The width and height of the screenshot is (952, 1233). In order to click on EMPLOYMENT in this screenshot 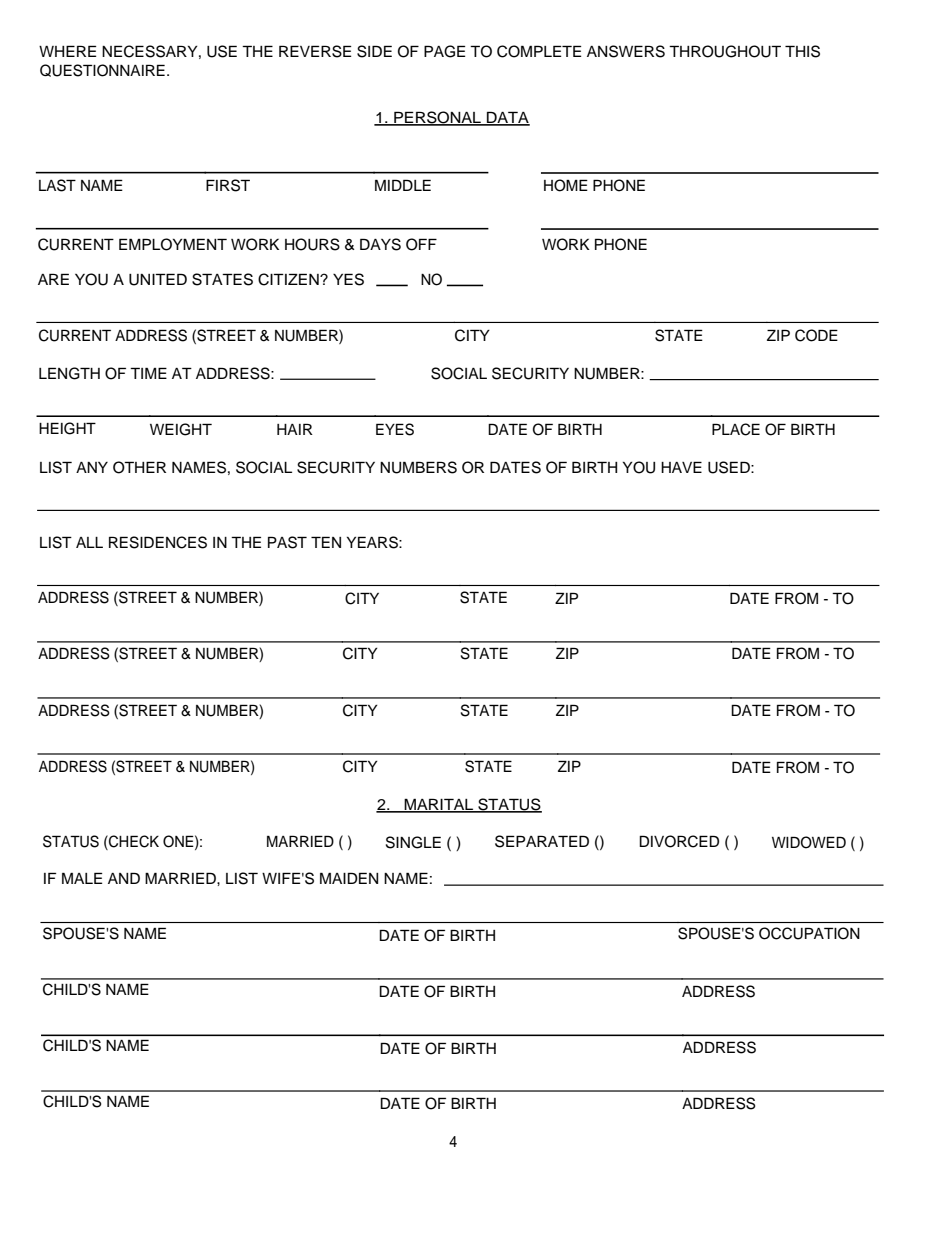, I will do `click(173, 244)`.
